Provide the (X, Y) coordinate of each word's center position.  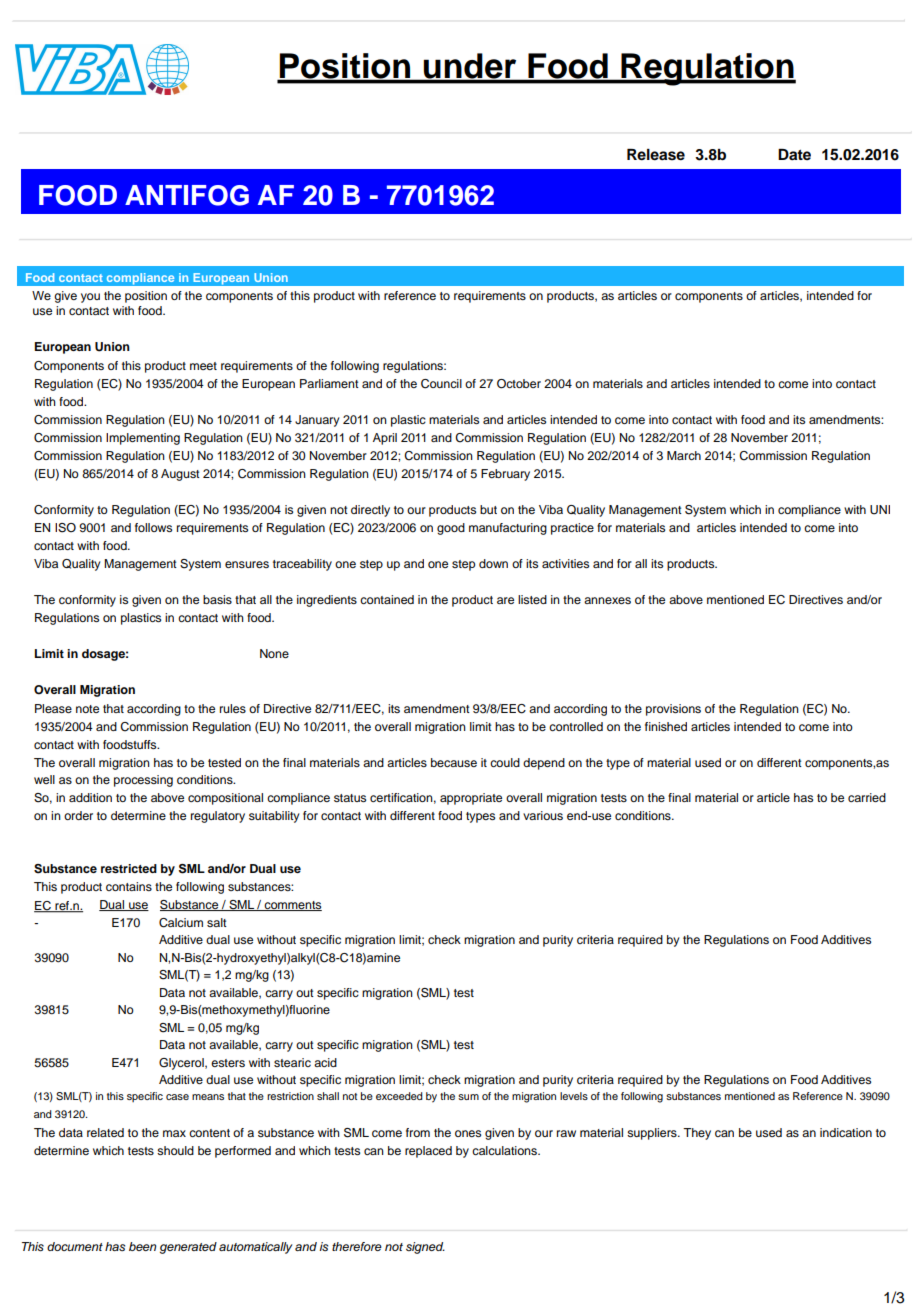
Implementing (143, 439)
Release (656, 155)
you (90, 298)
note (87, 709)
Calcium (181, 923)
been (143, 1246)
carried (867, 797)
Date (794, 155)
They (697, 1134)
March (684, 455)
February (505, 475)
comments (292, 906)
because (454, 762)
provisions (673, 710)
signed (425, 1248)
